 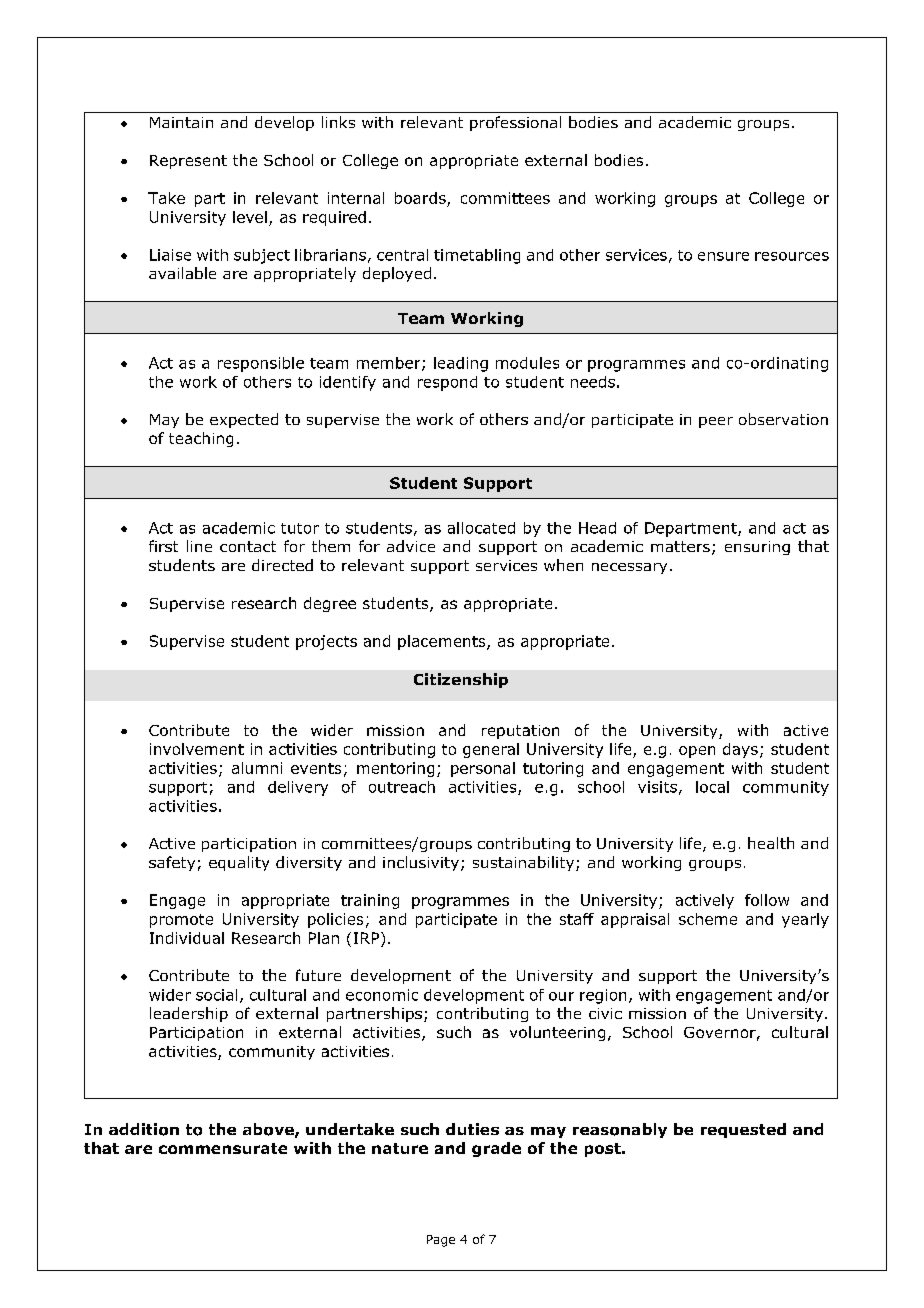 I want to click on Represent, so click(x=188, y=162).
